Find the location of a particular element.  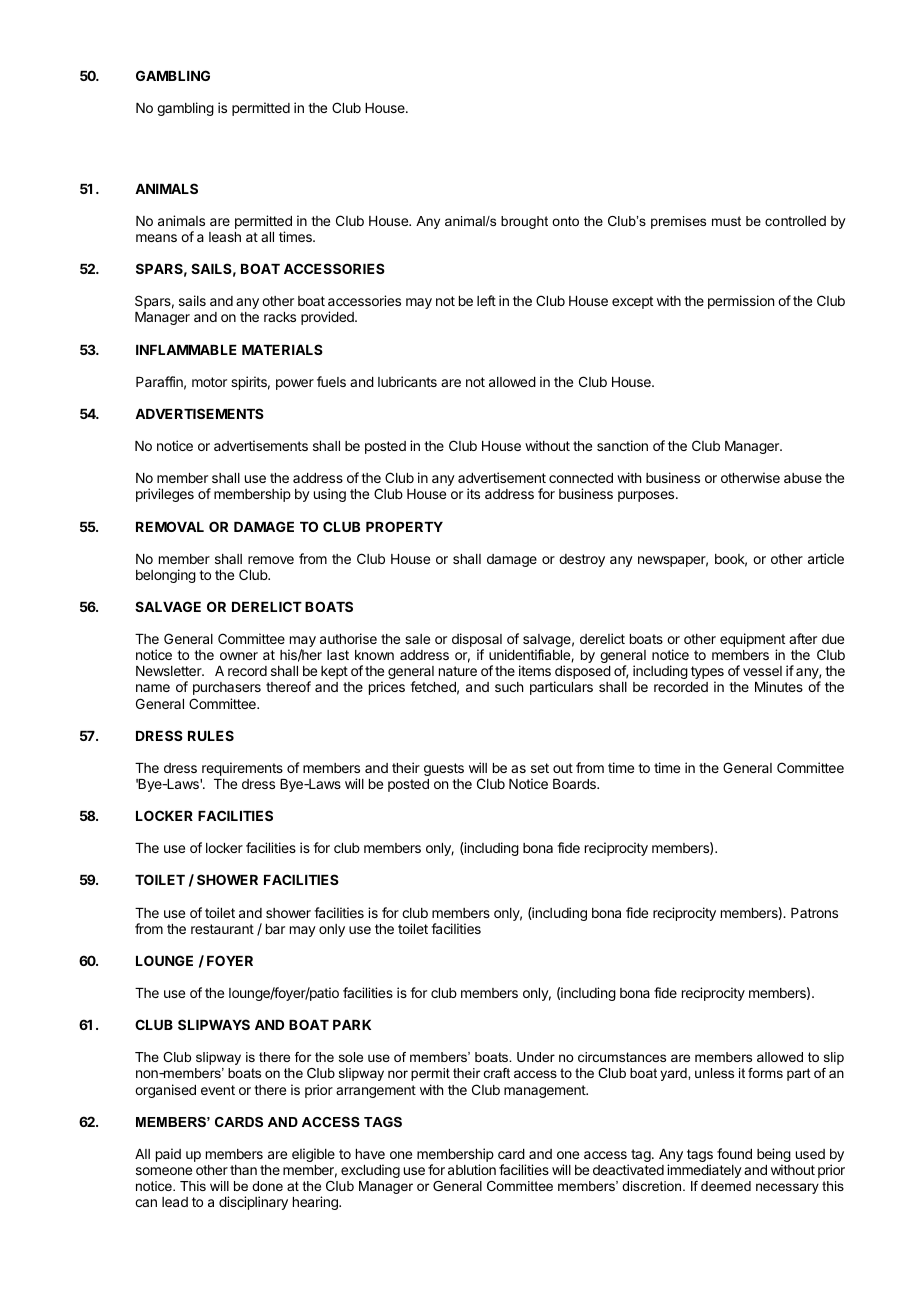

than is located at coordinates (243, 1170).
